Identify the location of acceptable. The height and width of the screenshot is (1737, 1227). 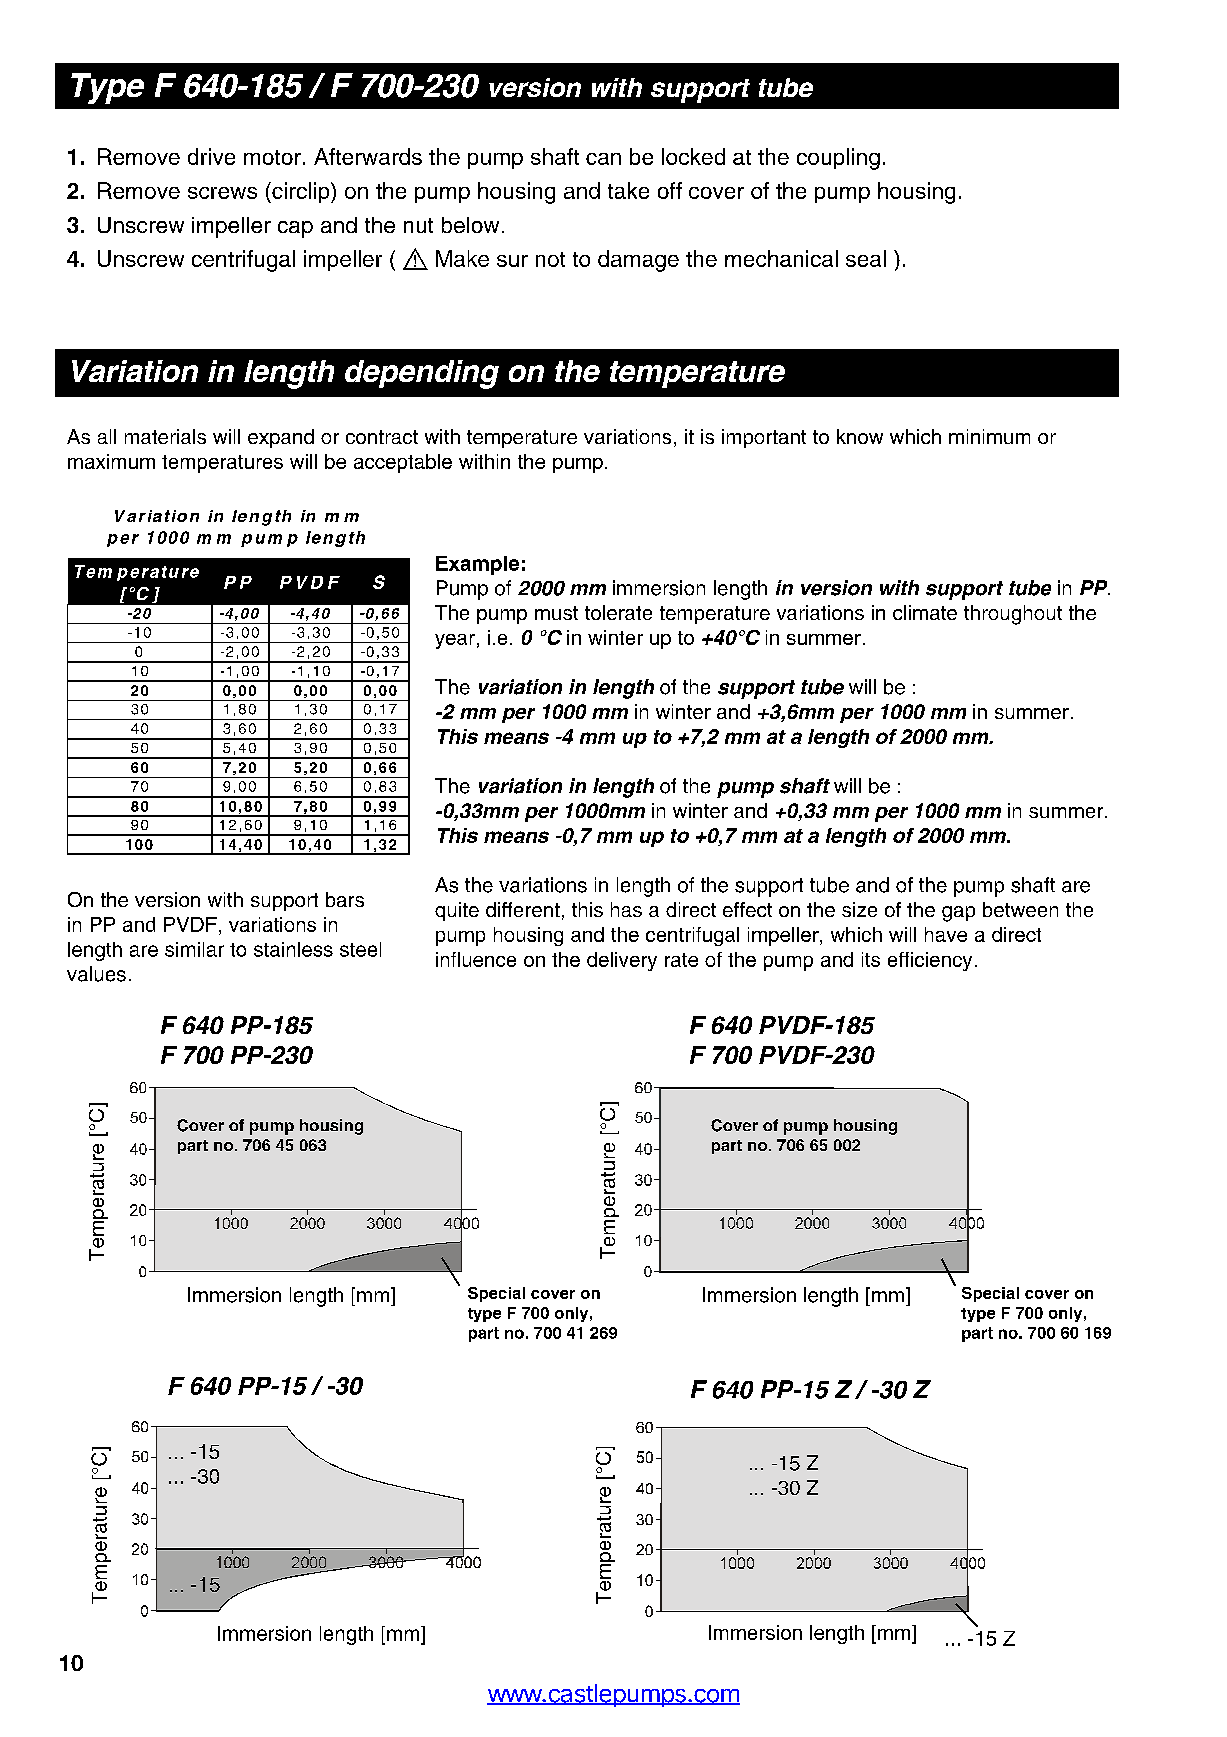
(403, 463).
